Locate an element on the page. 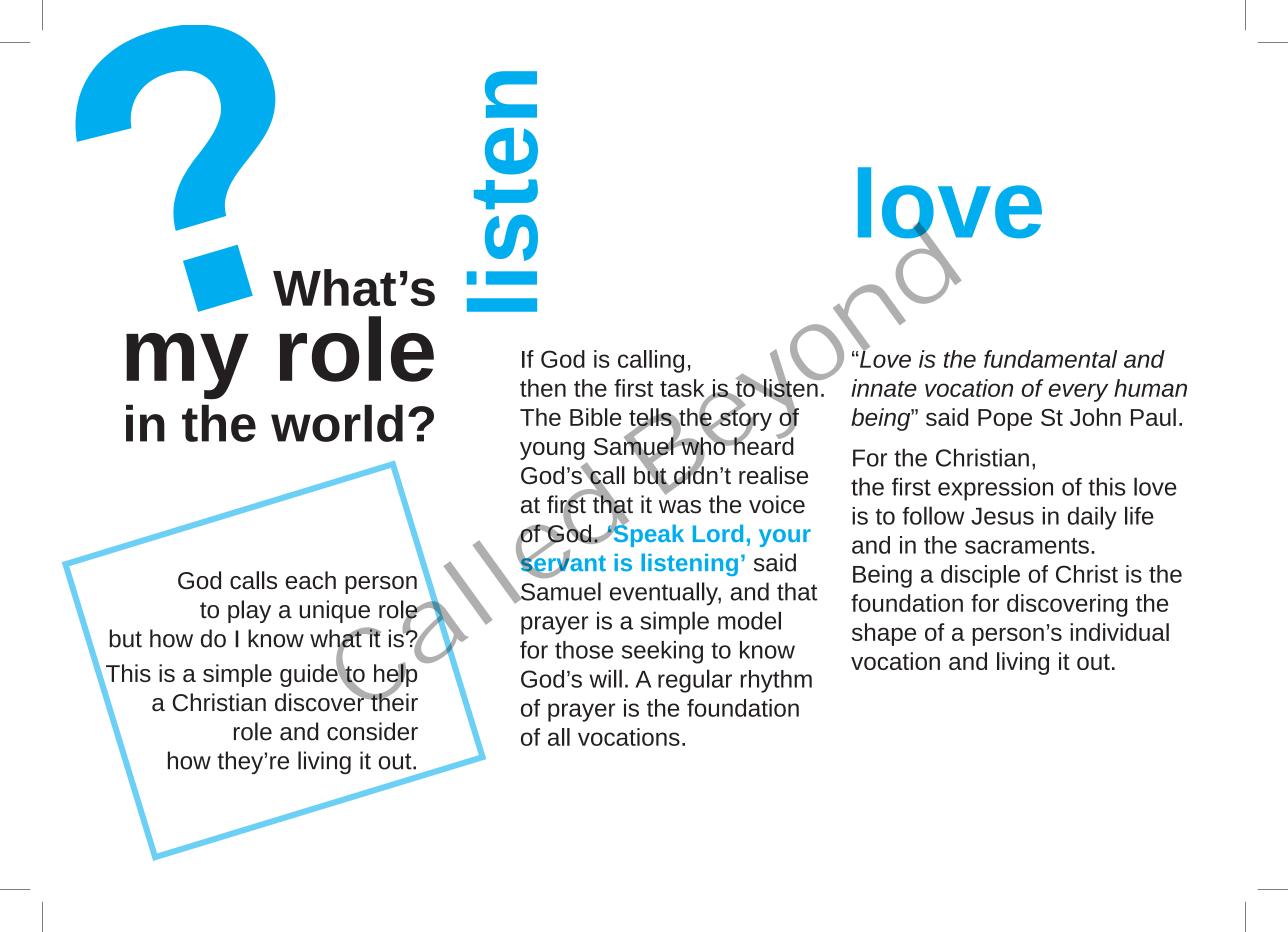 This page has height=932, width=1288. then is located at coordinates (543, 388).
